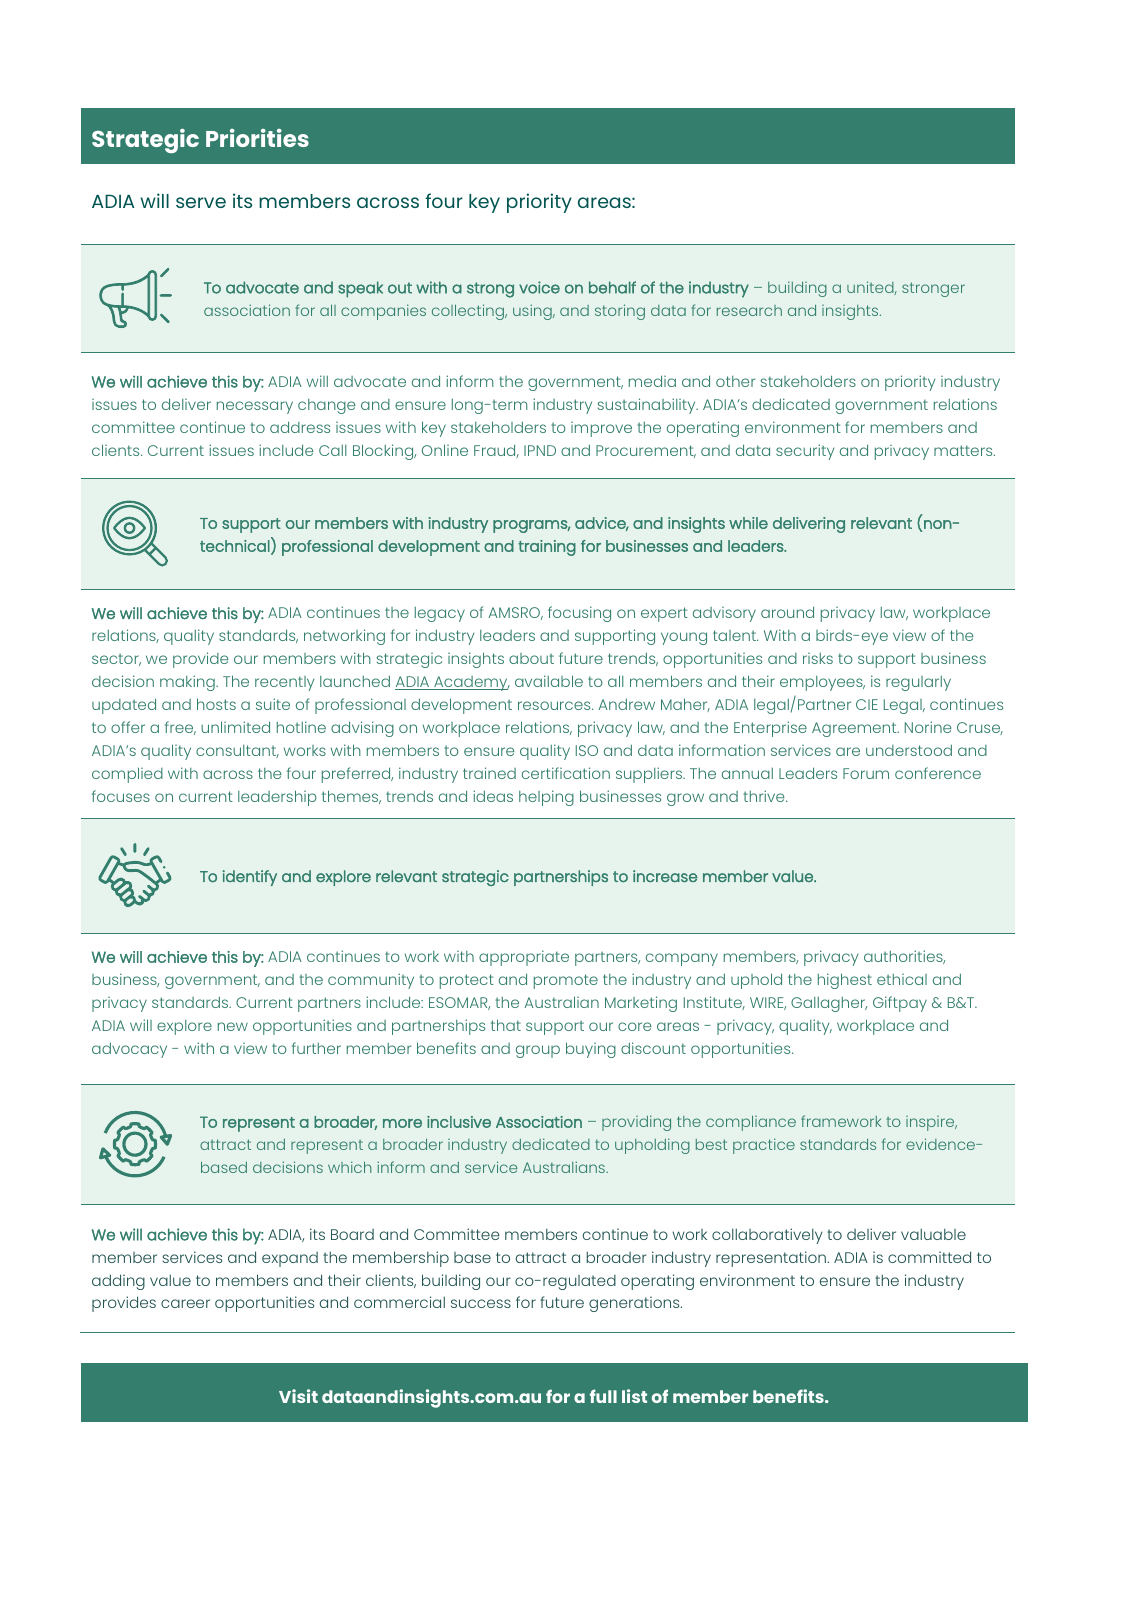  I want to click on improve, so click(601, 429).
